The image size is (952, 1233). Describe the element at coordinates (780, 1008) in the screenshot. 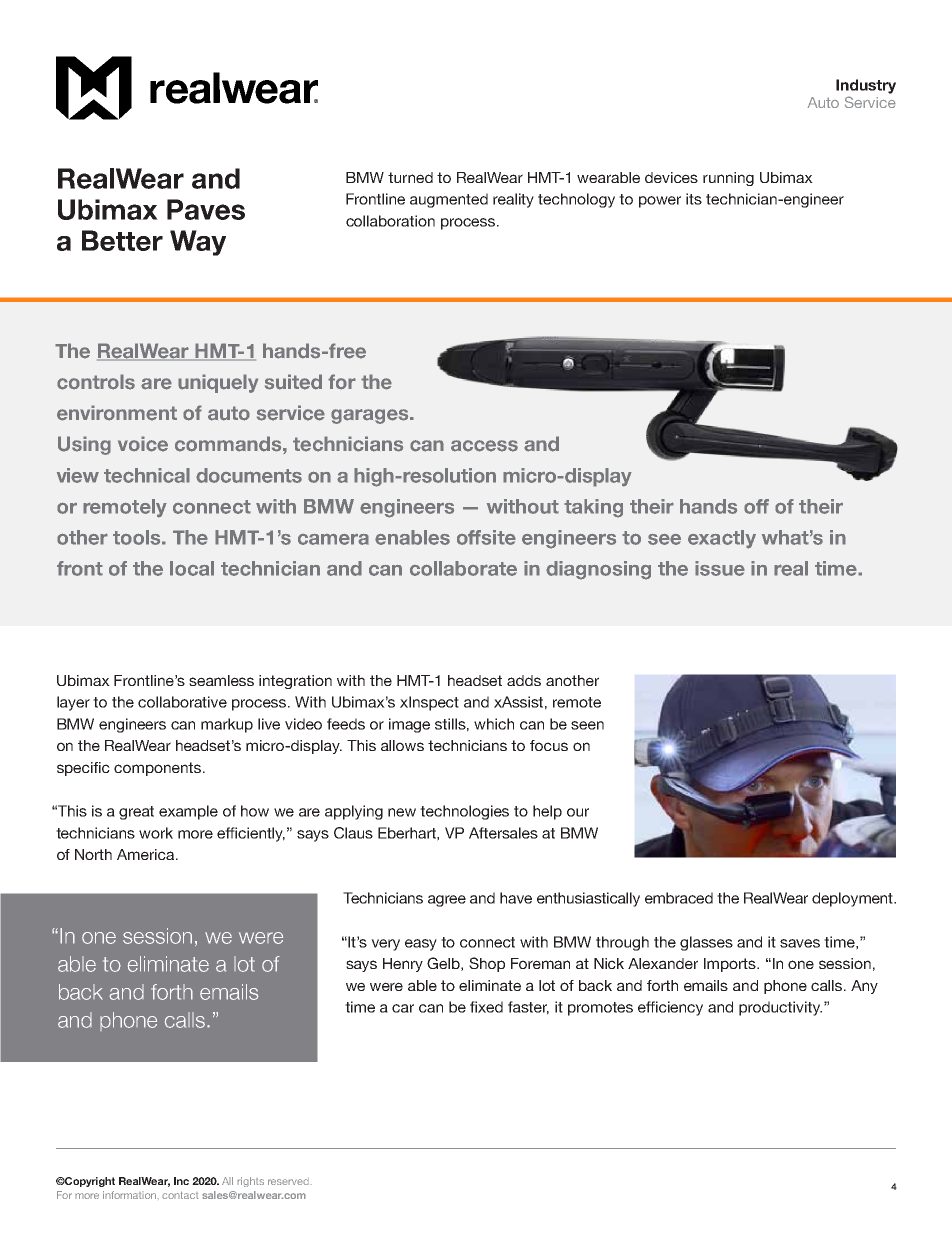

I see `productivity` at that location.
